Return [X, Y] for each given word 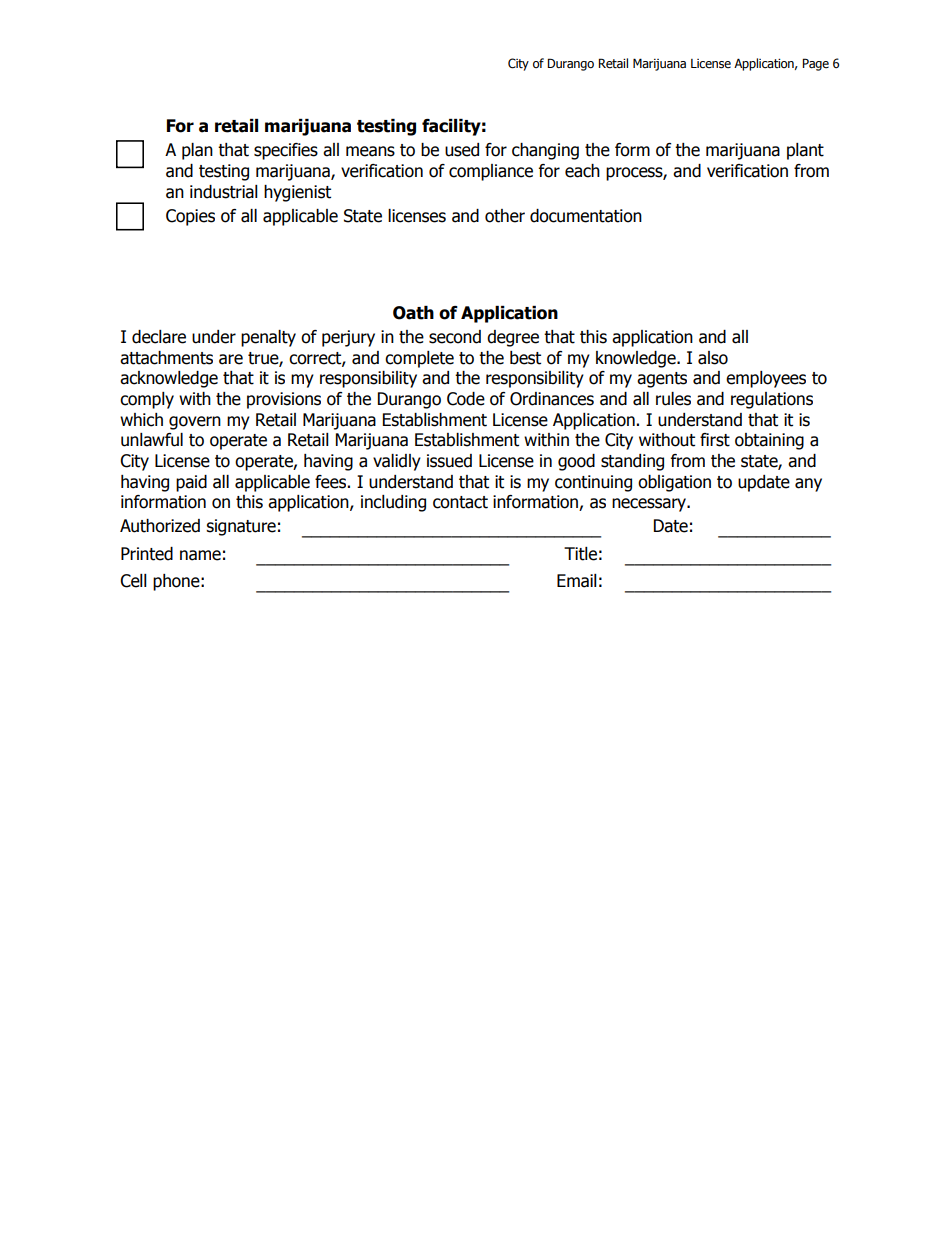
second [455, 337]
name [200, 555]
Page [815, 64]
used [462, 150]
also [713, 358]
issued [449, 461]
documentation [586, 216]
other [505, 216]
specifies [286, 151]
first [715, 440]
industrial [224, 192]
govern [195, 423]
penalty [268, 338]
